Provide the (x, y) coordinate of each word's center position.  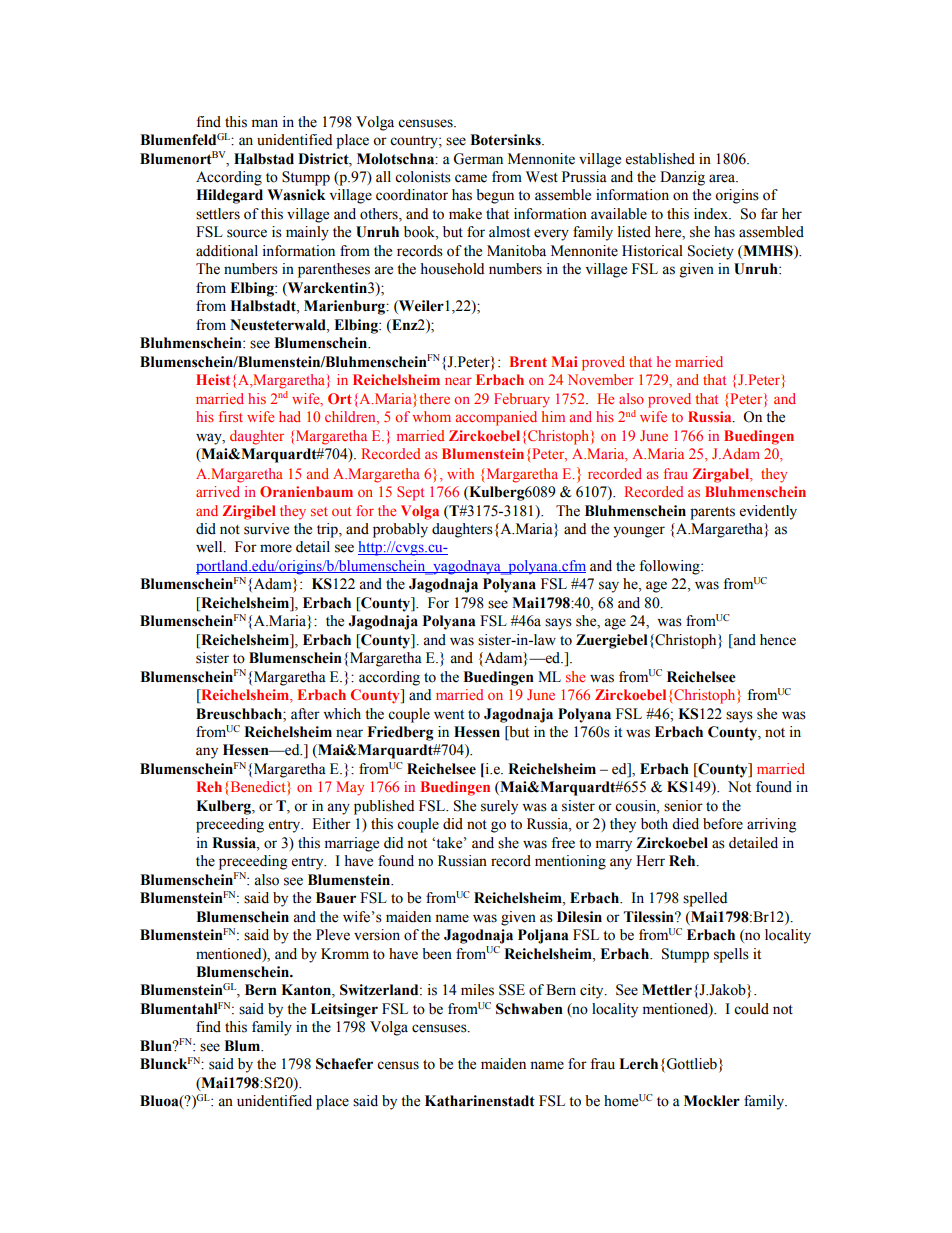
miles (477, 990)
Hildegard (229, 196)
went (449, 715)
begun (495, 196)
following (670, 567)
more (276, 548)
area (723, 178)
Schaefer (344, 1064)
